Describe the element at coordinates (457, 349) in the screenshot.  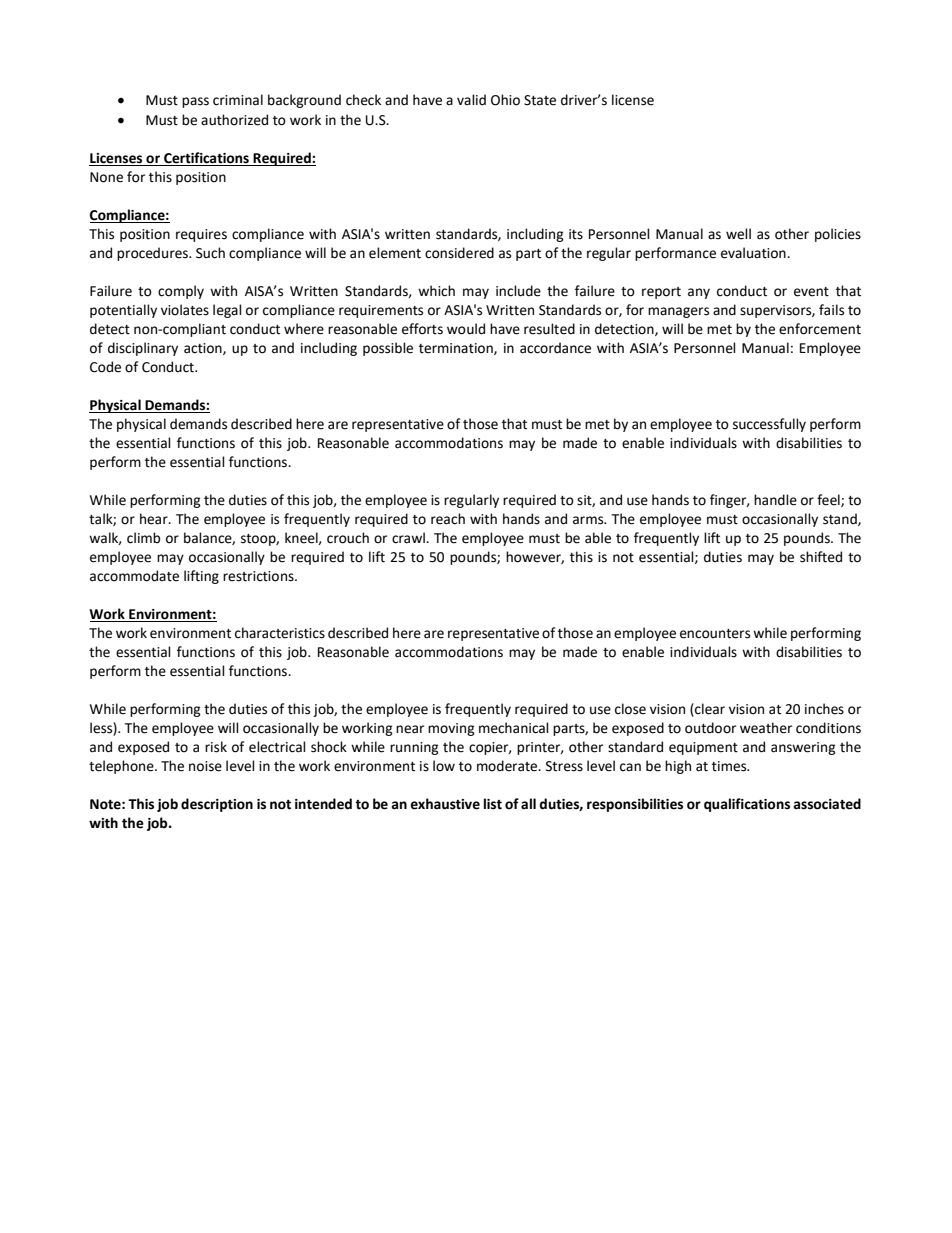
I see `termination` at that location.
